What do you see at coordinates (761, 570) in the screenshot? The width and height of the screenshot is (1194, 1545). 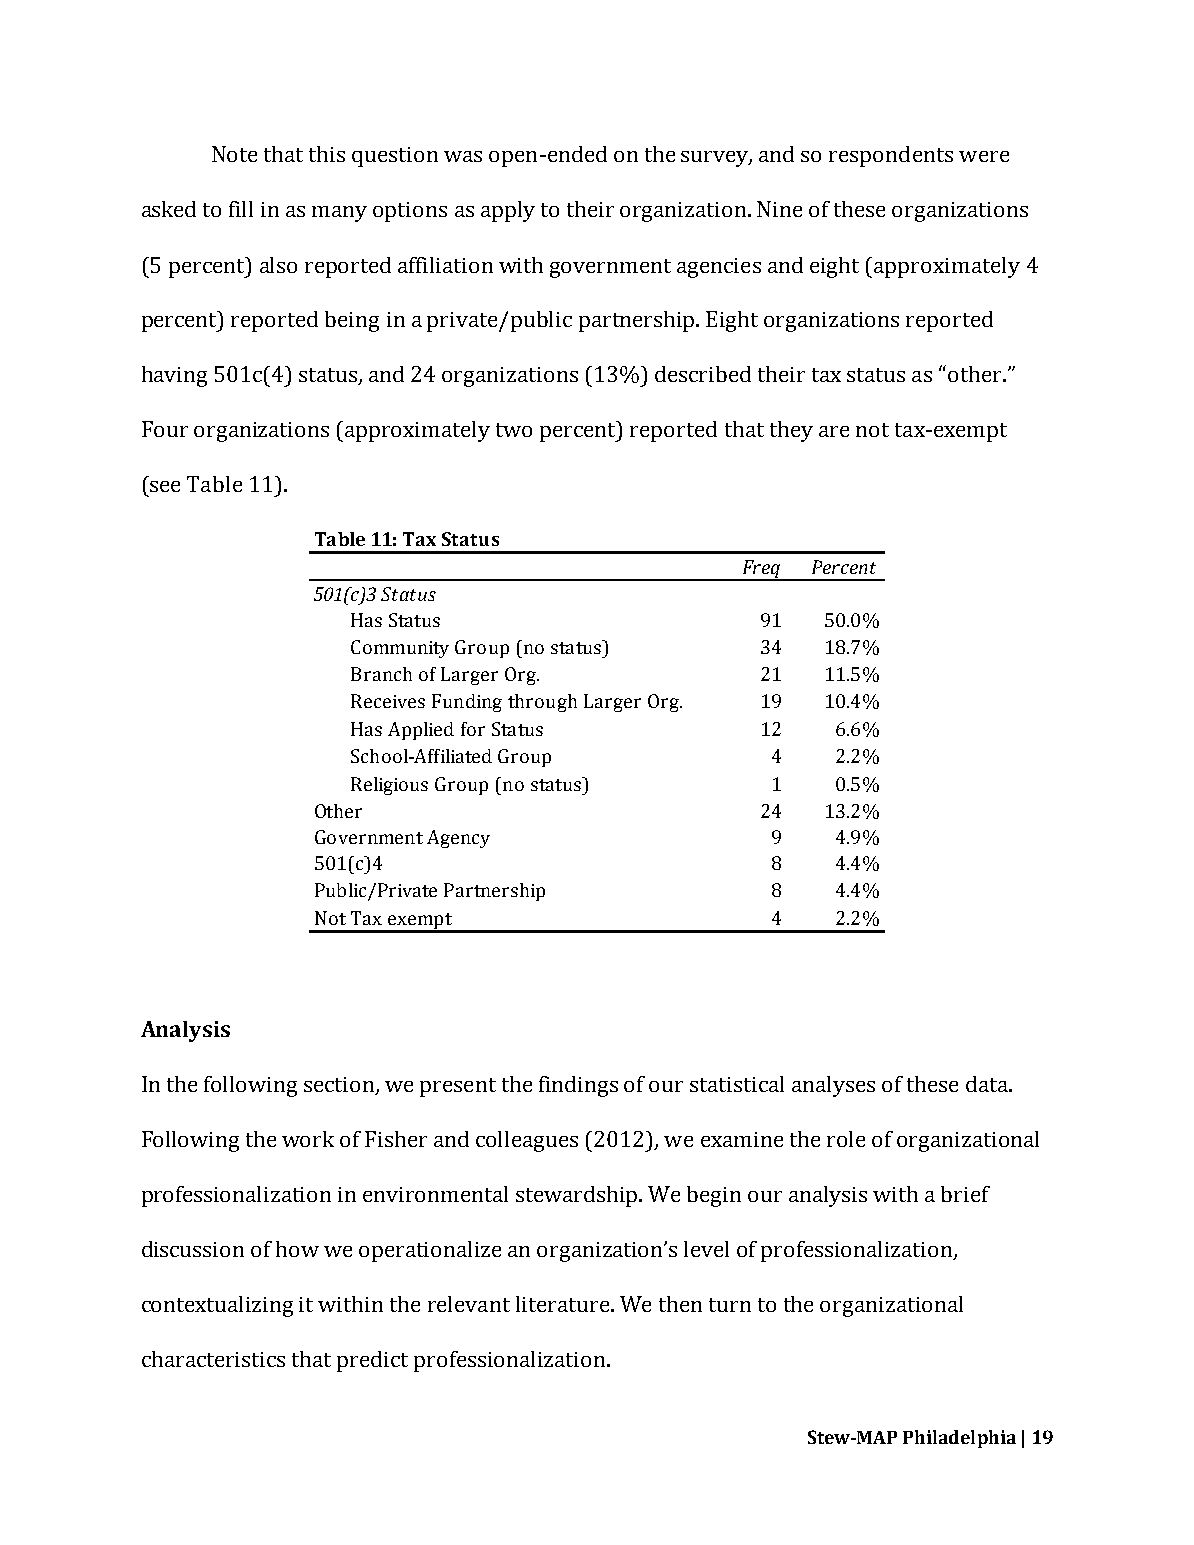 I see `Freq` at bounding box center [761, 570].
